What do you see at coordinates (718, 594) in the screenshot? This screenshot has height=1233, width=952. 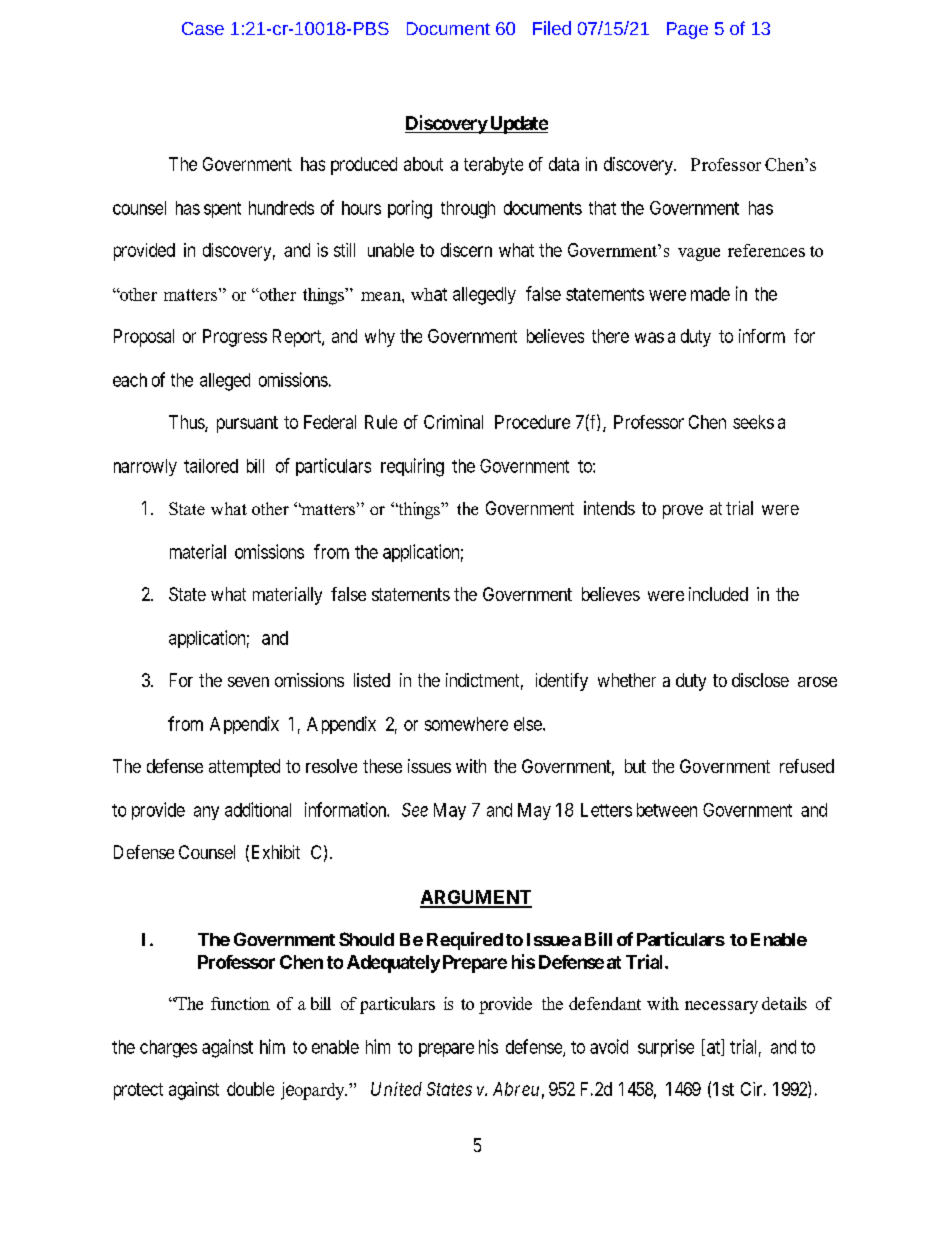 I see `included` at bounding box center [718, 594].
